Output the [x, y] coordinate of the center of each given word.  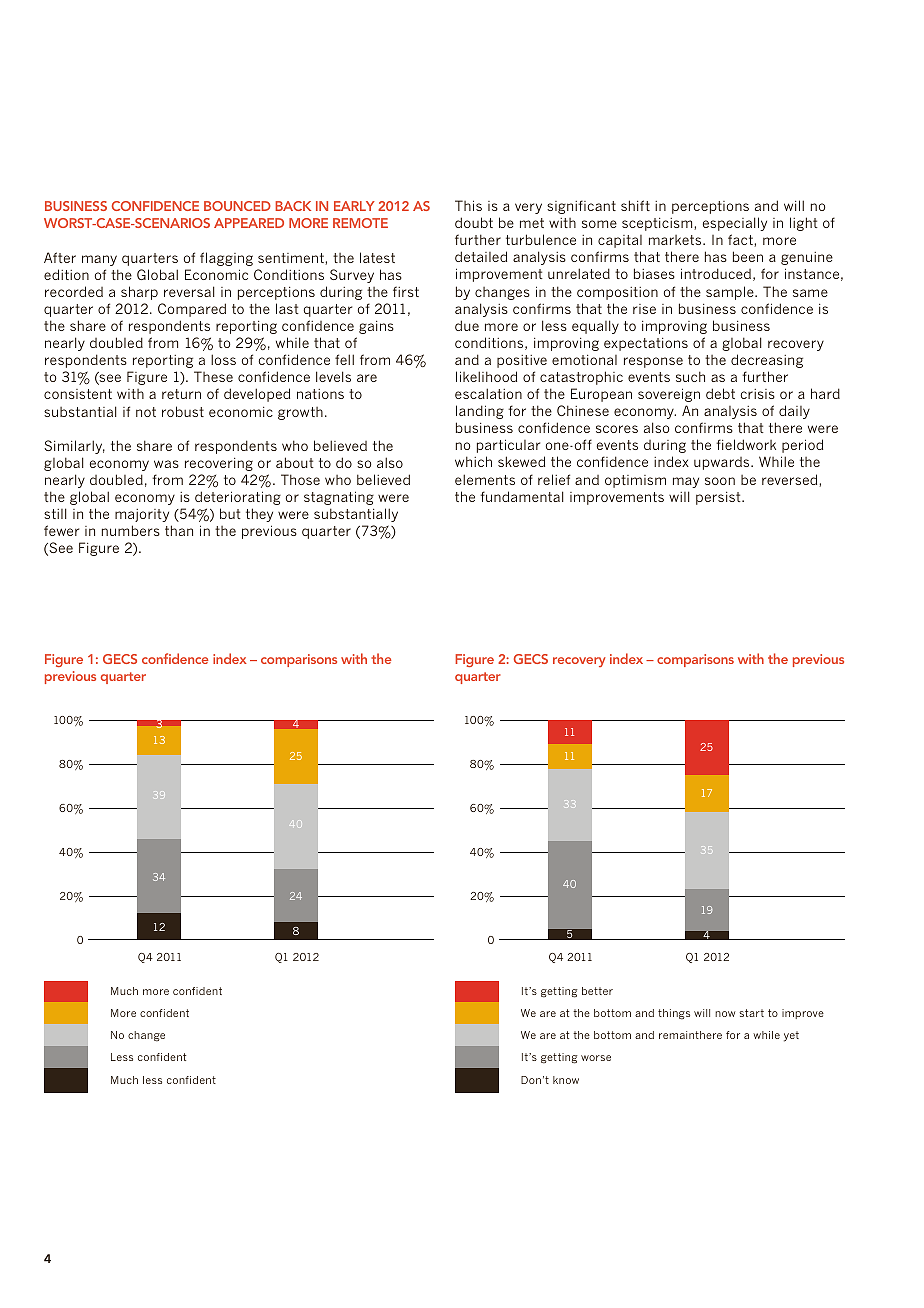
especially [735, 224]
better [597, 991]
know [566, 1080]
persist [719, 498]
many [99, 260]
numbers [131, 530]
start [751, 1013]
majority [142, 515]
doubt [474, 222]
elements [485, 479]
